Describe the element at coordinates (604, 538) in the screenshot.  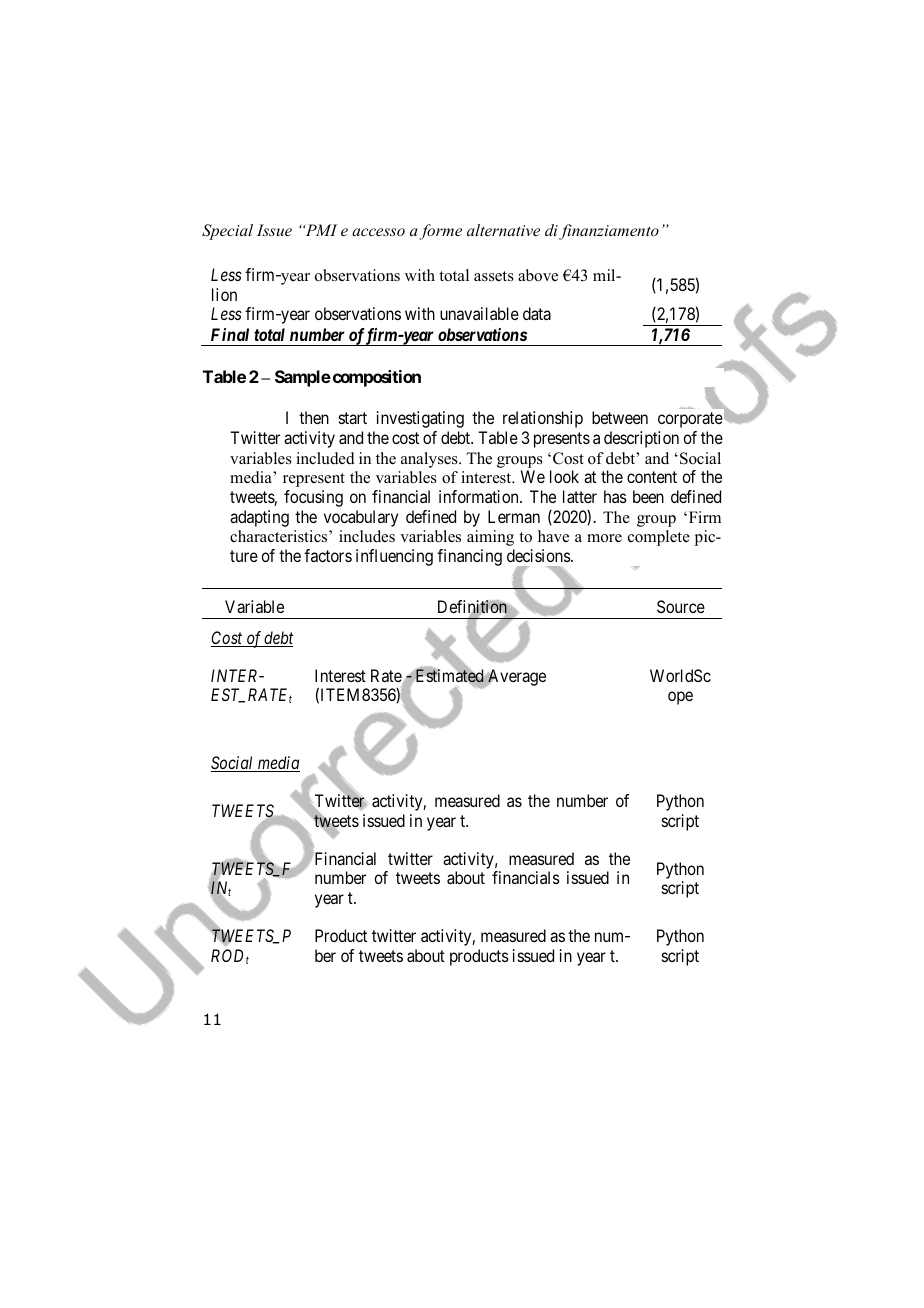
I see `more` at that location.
